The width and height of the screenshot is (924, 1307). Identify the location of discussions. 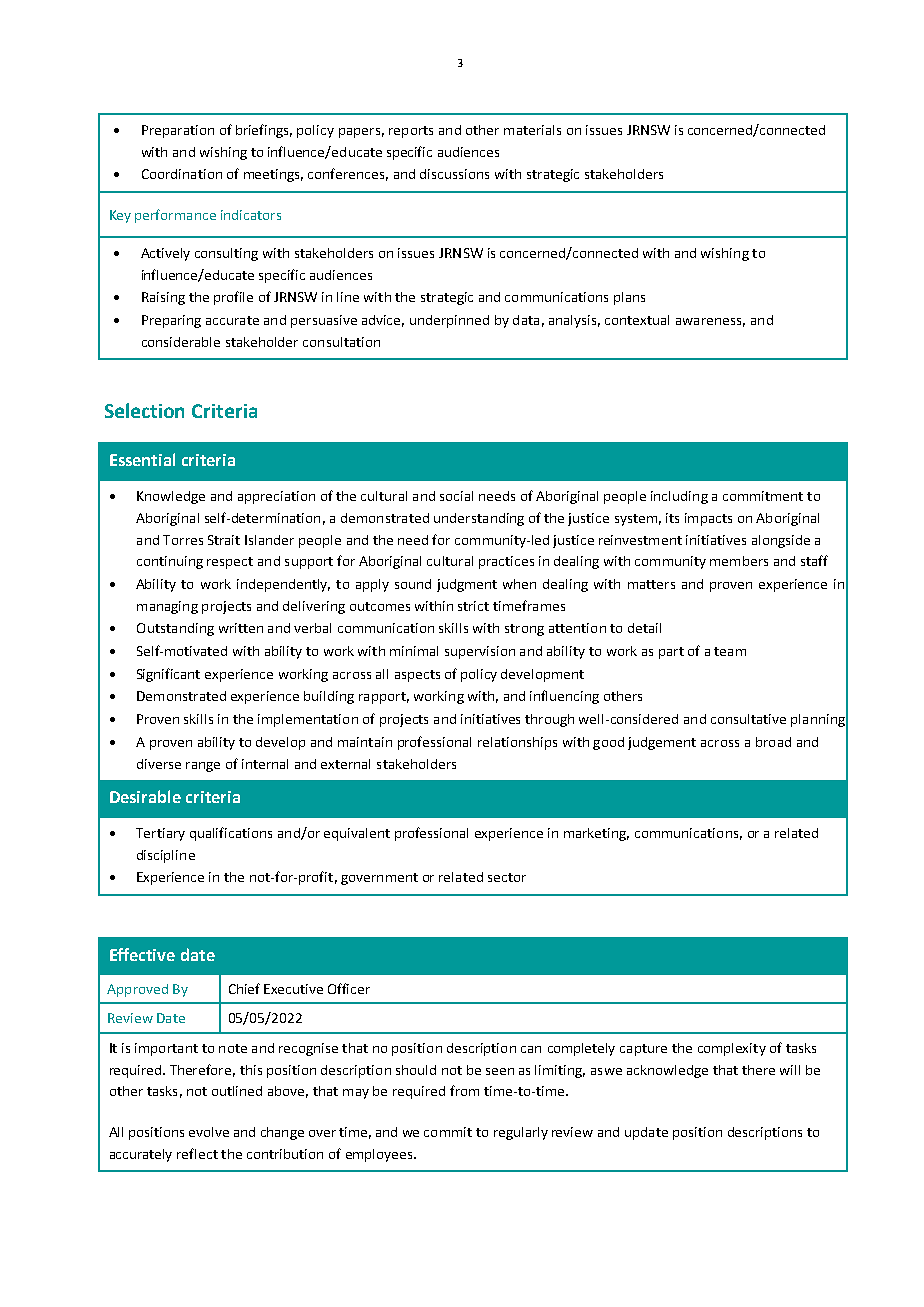
(454, 174).
